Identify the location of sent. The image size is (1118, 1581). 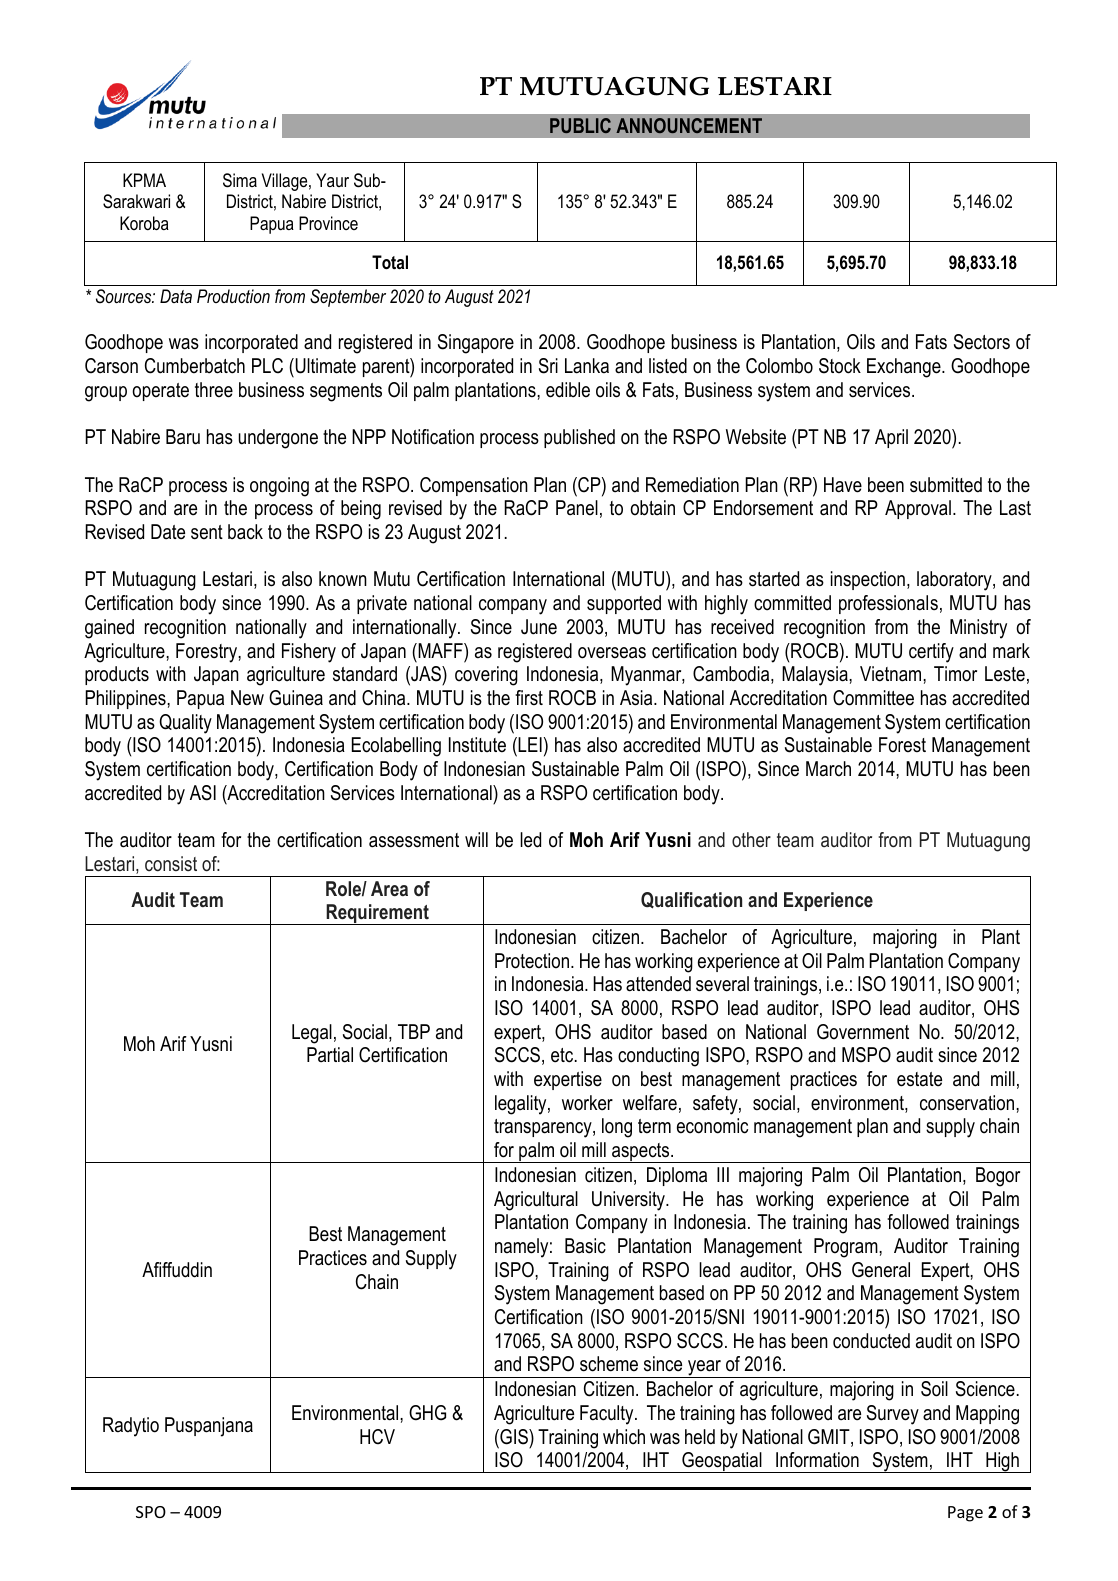
(207, 532).
